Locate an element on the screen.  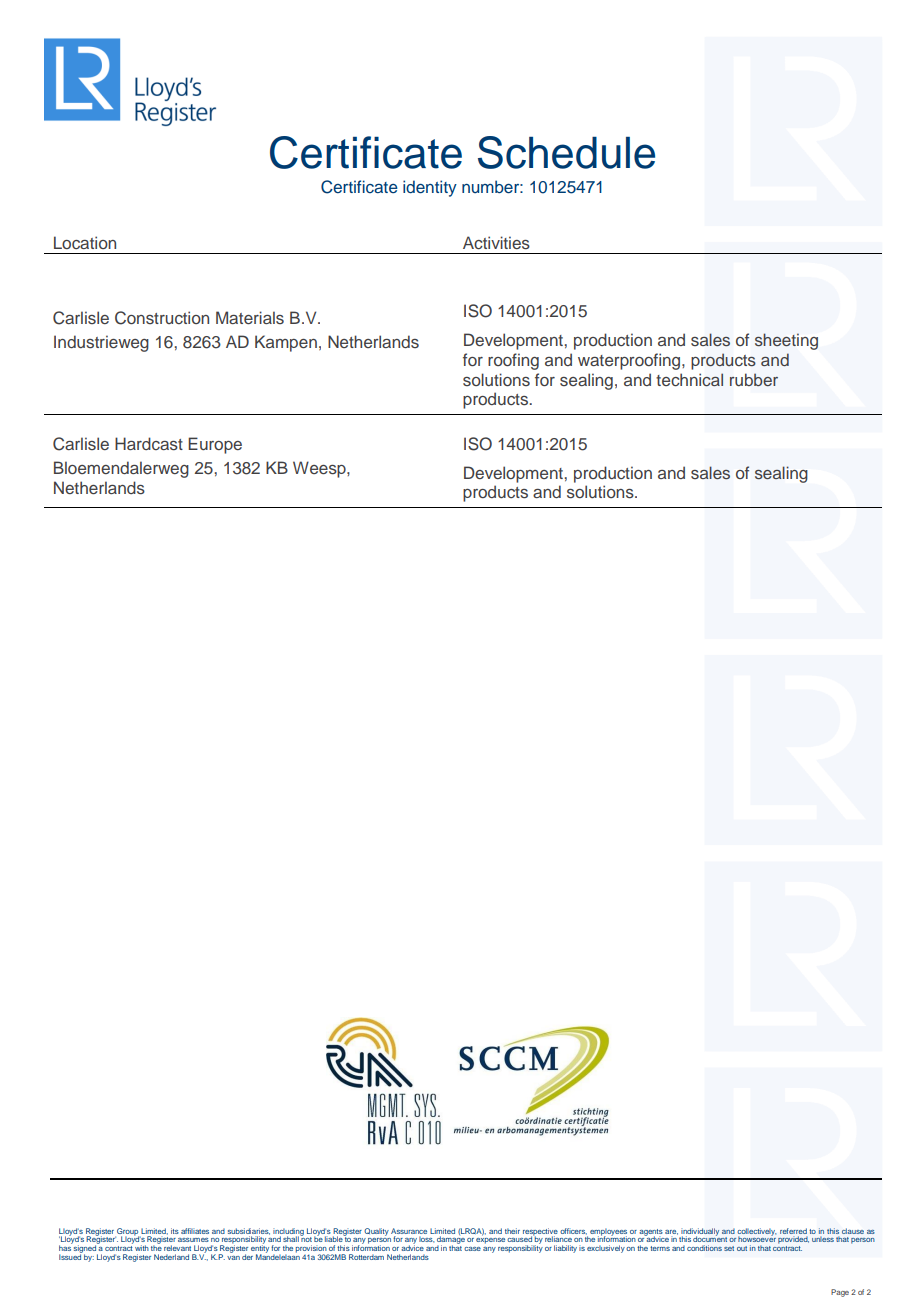
referred is located at coordinates (793, 1231).
